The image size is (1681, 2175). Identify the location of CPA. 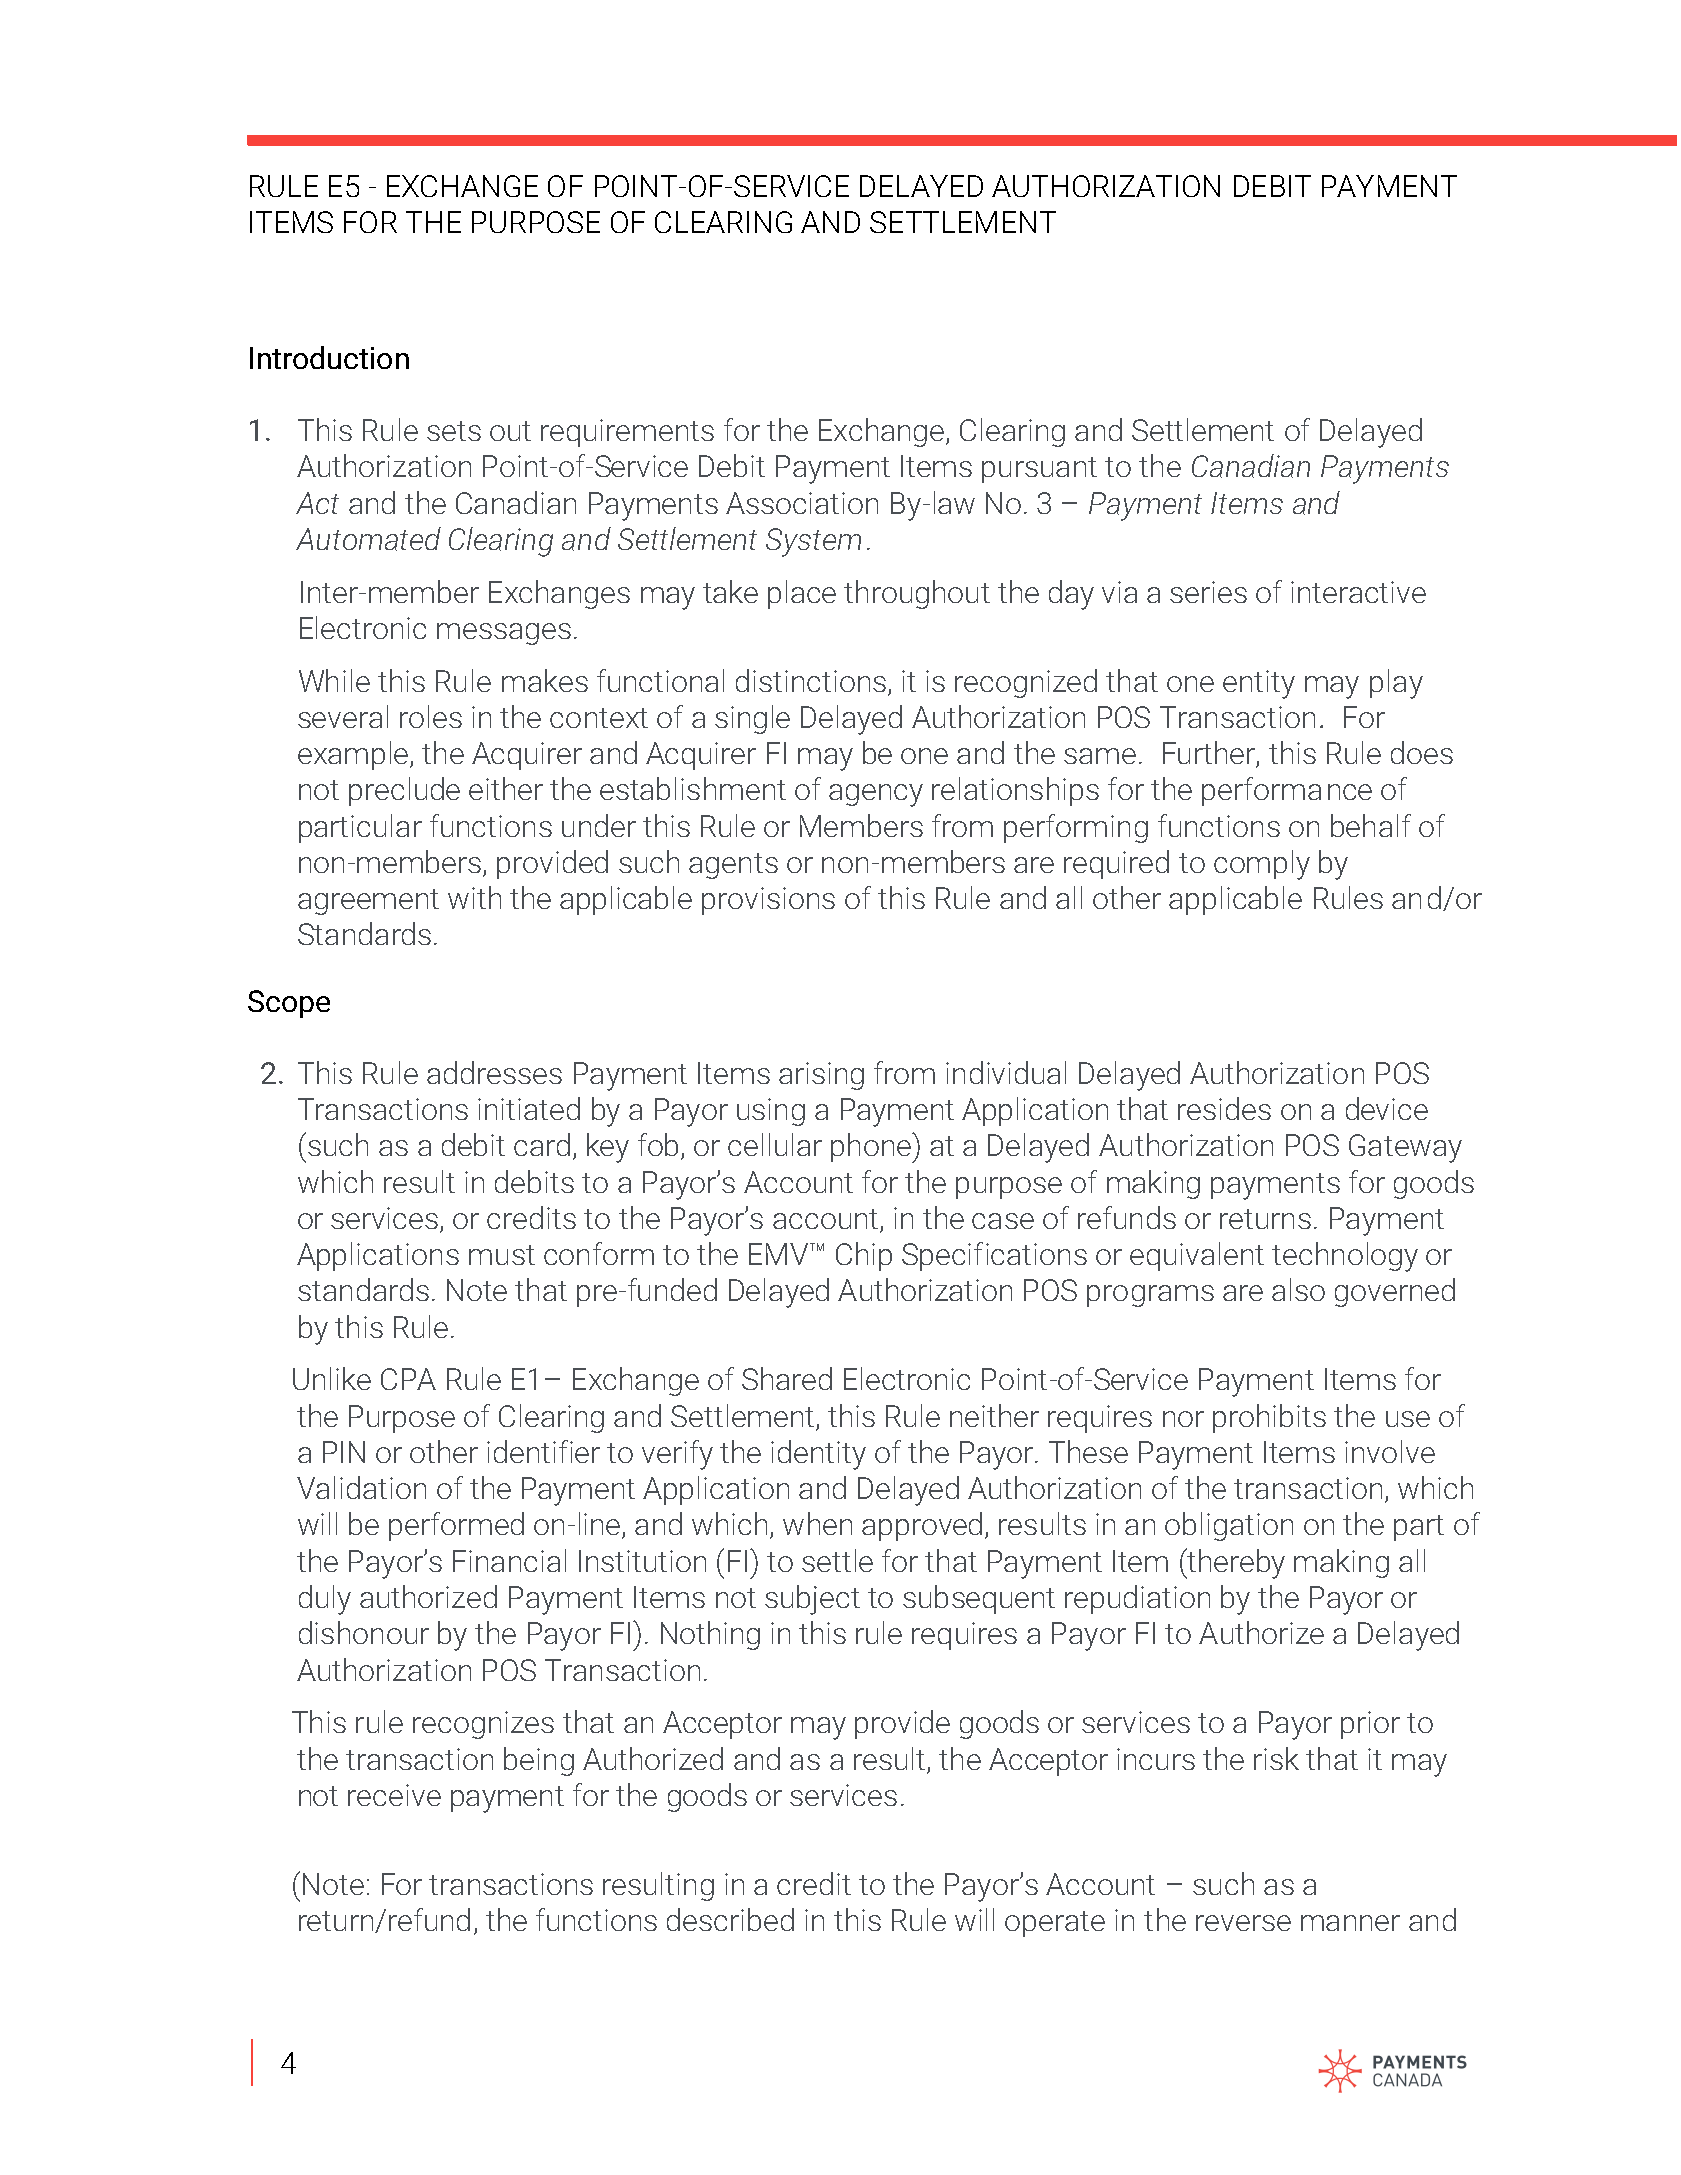
(408, 1379).
